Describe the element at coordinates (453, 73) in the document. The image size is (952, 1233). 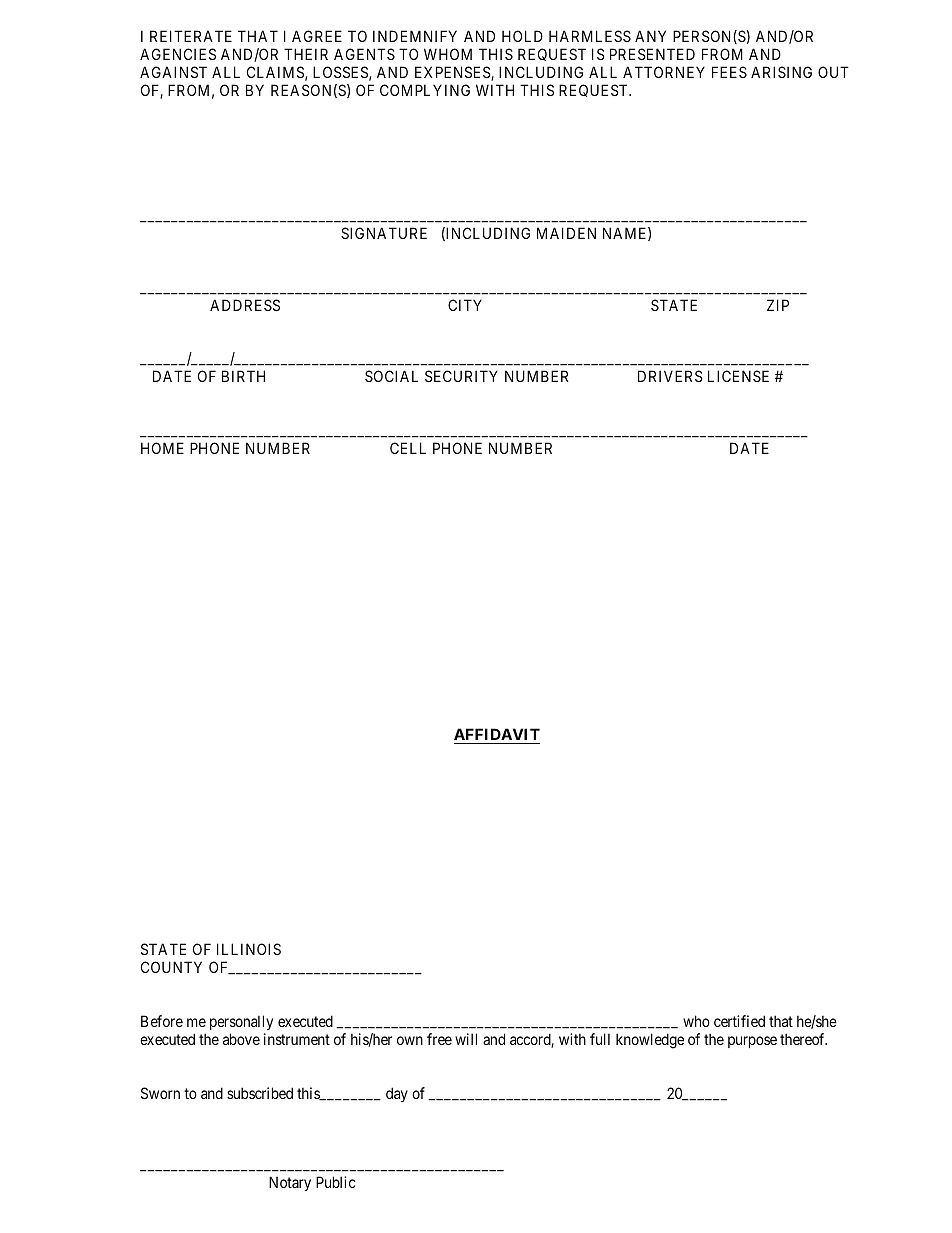
I see `EXPENSES` at that location.
